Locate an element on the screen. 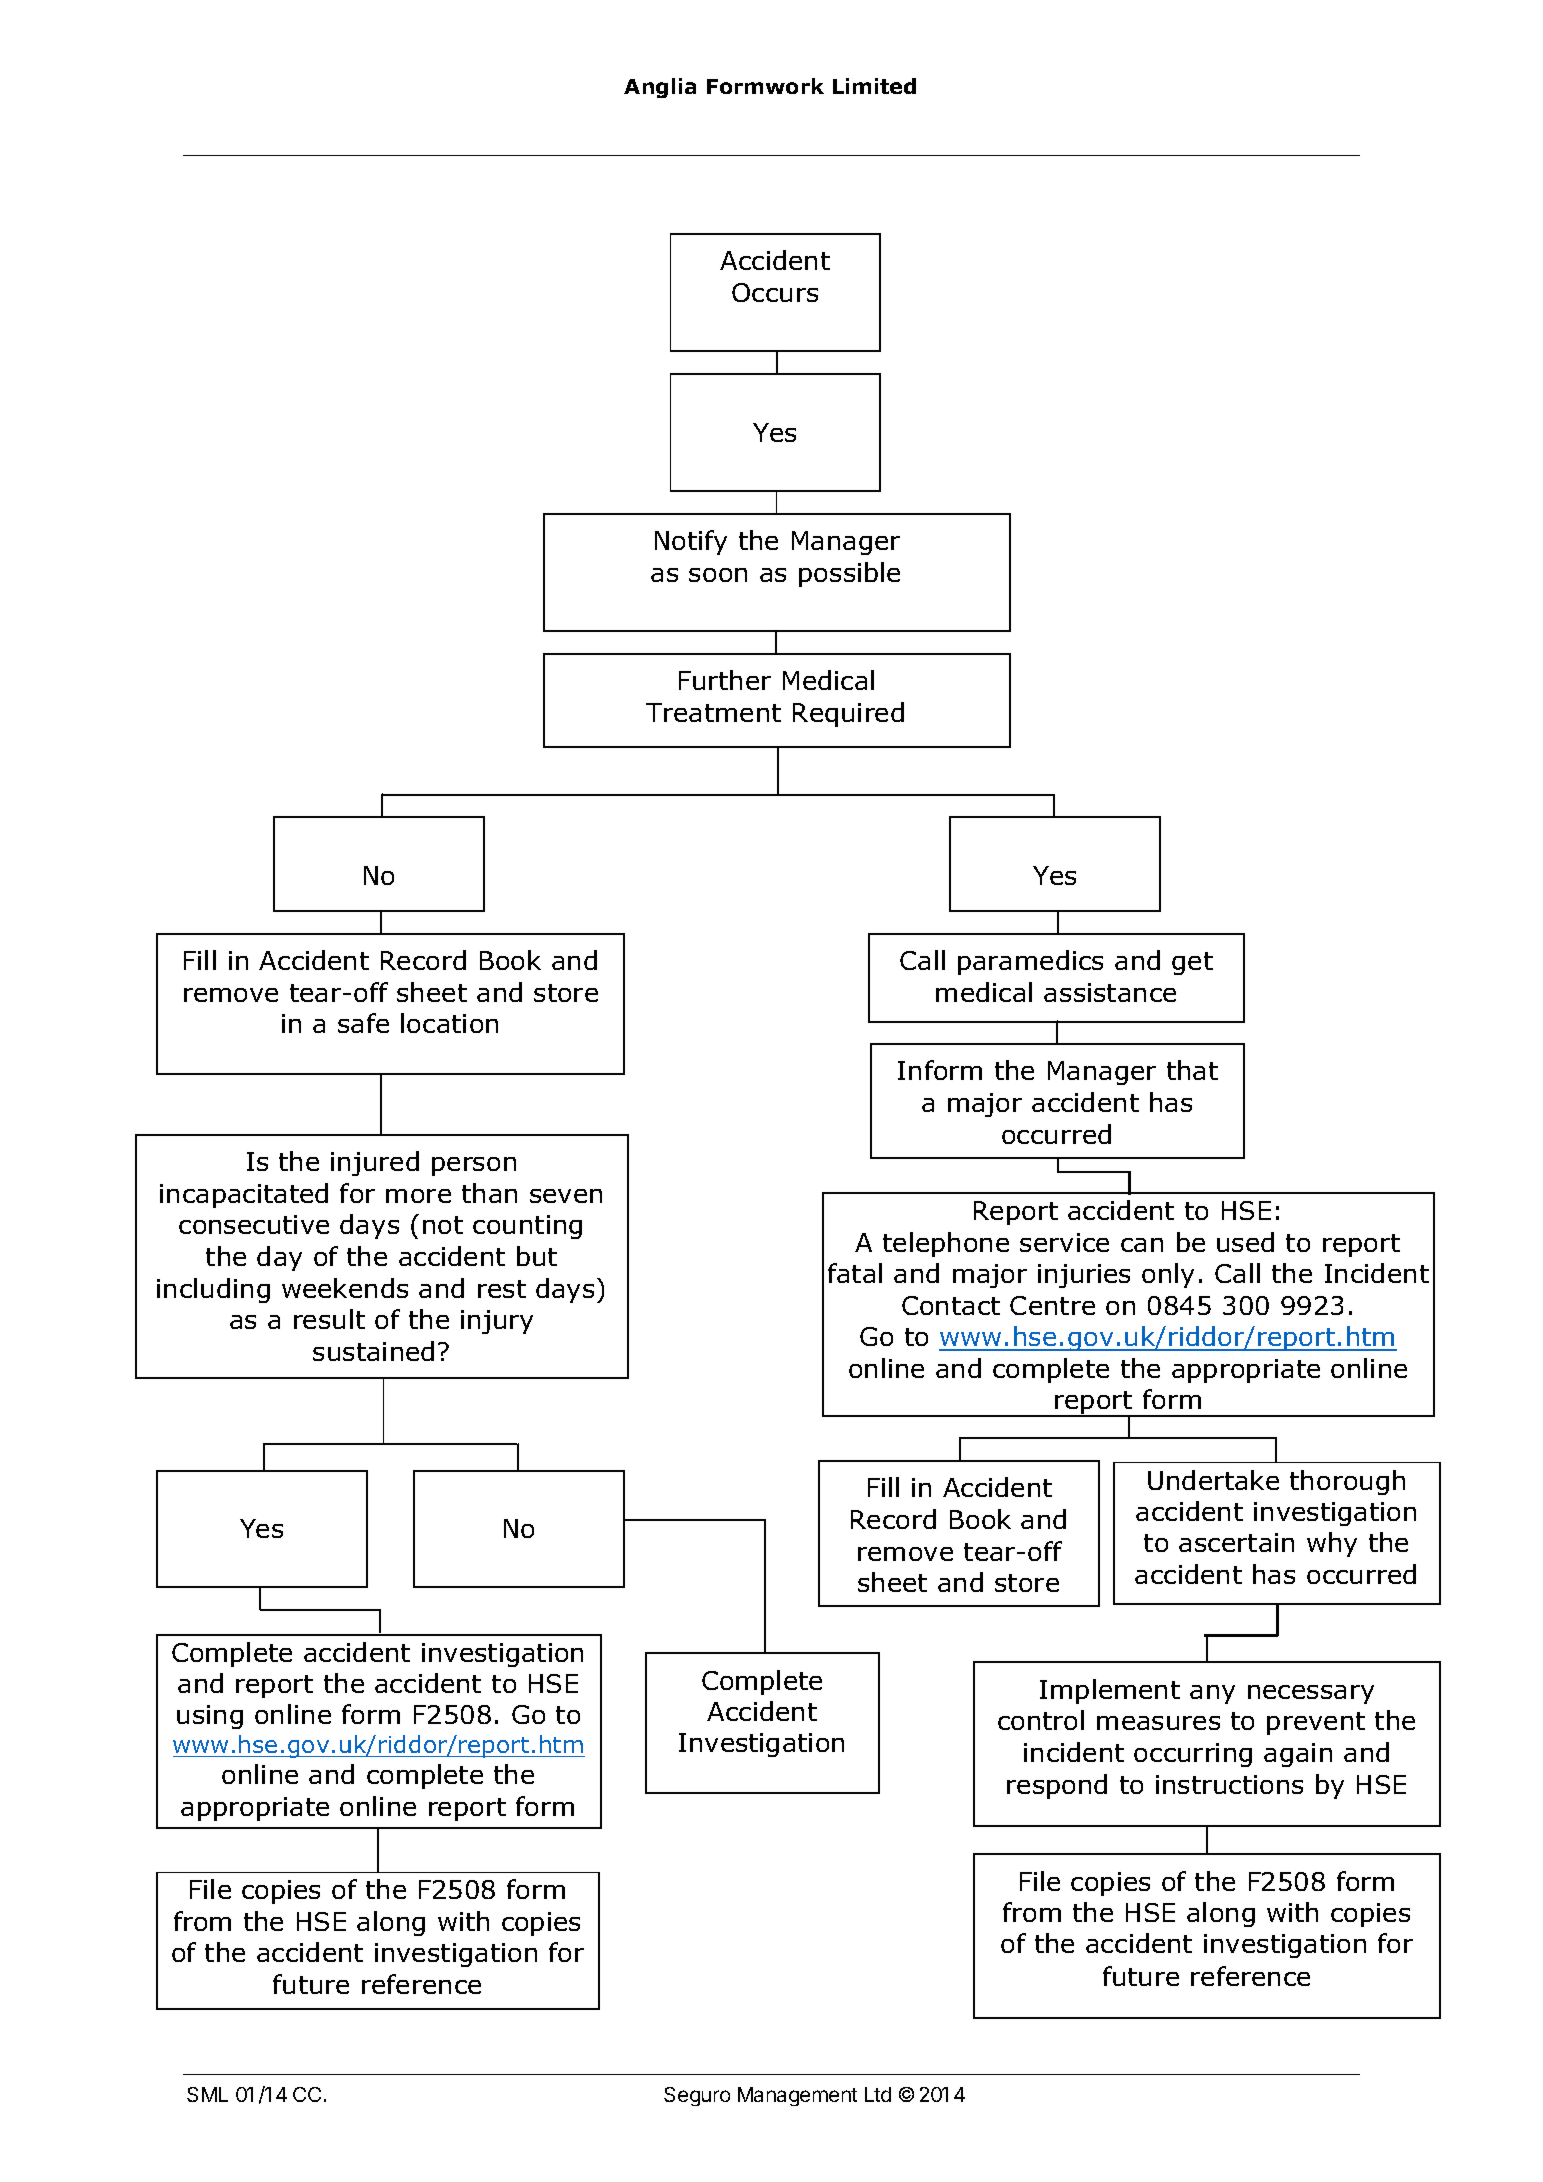 This screenshot has height=2182, width=1543. Occurs is located at coordinates (775, 292).
